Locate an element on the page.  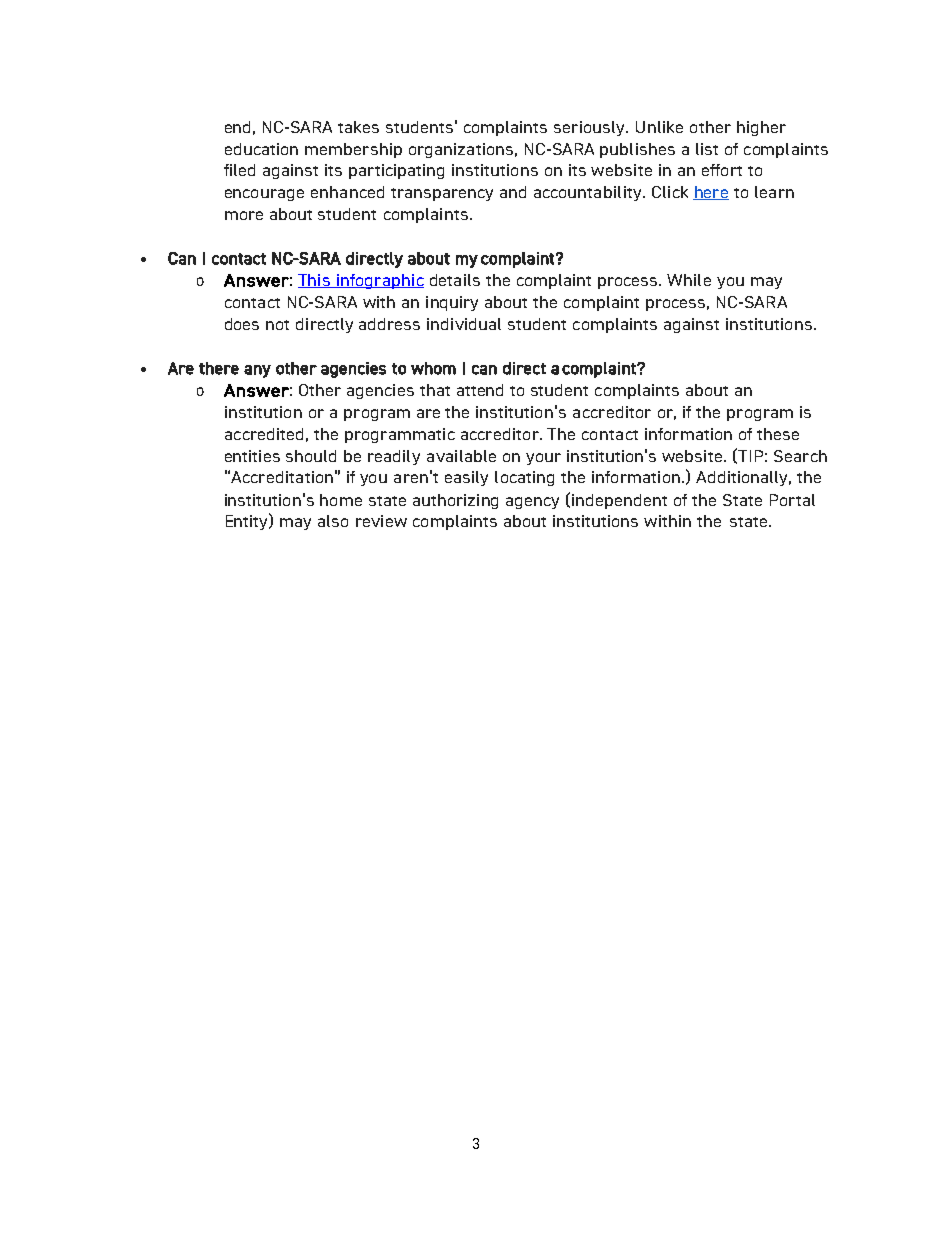
education is located at coordinates (261, 149).
